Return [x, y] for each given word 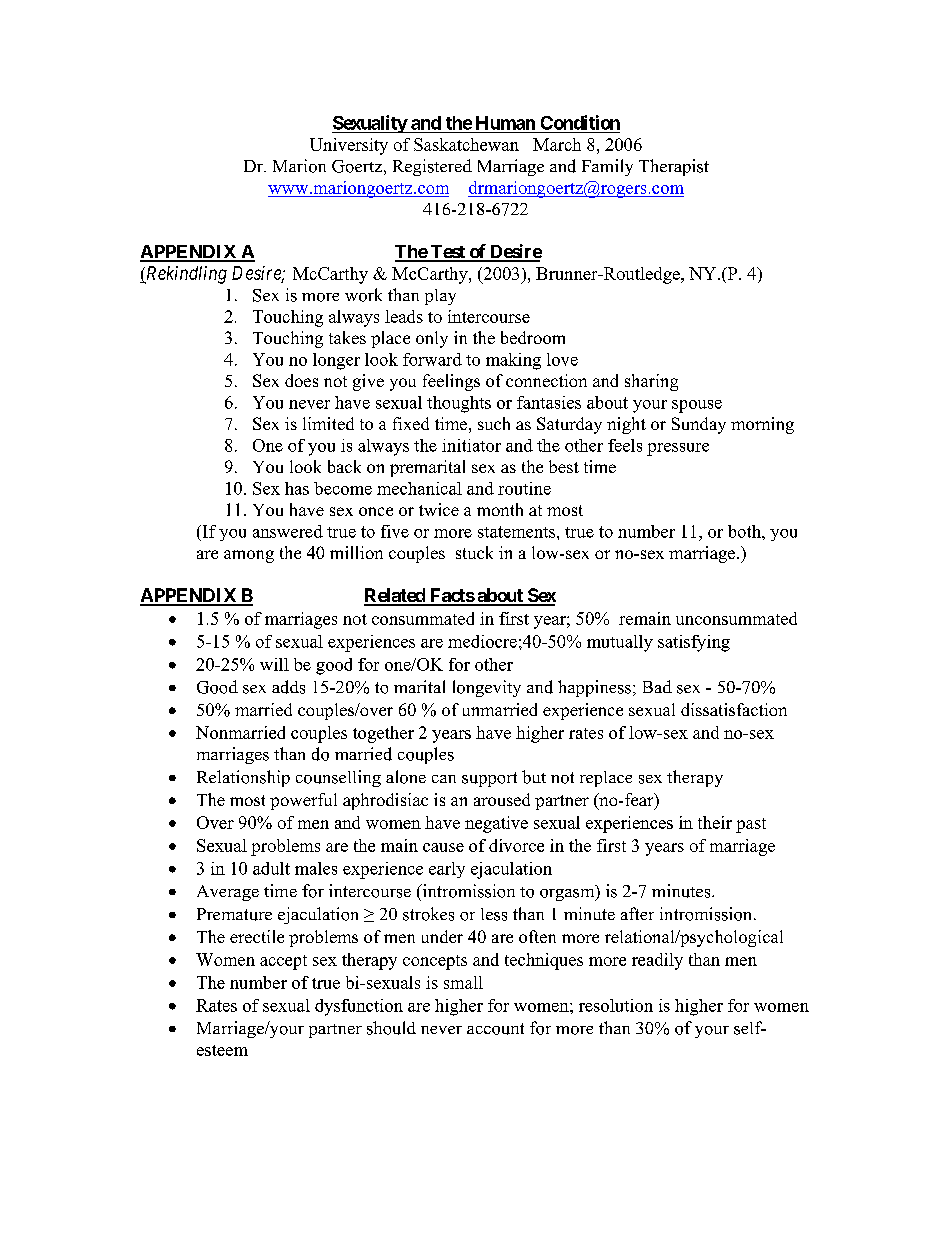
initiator [471, 445]
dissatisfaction [734, 709]
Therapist [674, 167]
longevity [487, 688]
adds [288, 687]
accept [283, 962]
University [349, 146]
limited [328, 423]
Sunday [699, 425]
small [463, 982]
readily [657, 961]
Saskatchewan [466, 144]
